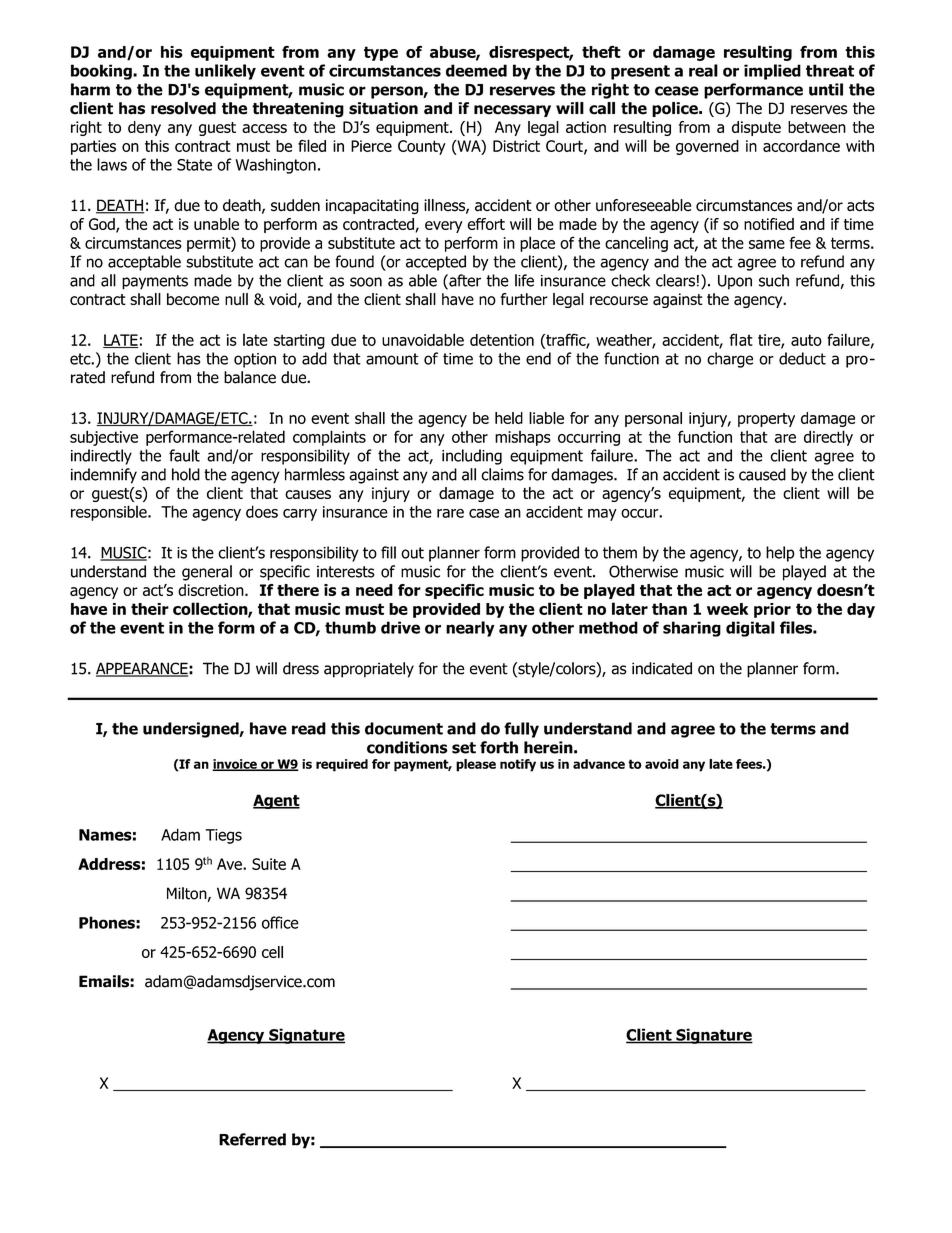 The height and width of the page is (1233, 952). What do you see at coordinates (235, 765) in the page?
I see `invoice` at bounding box center [235, 765].
